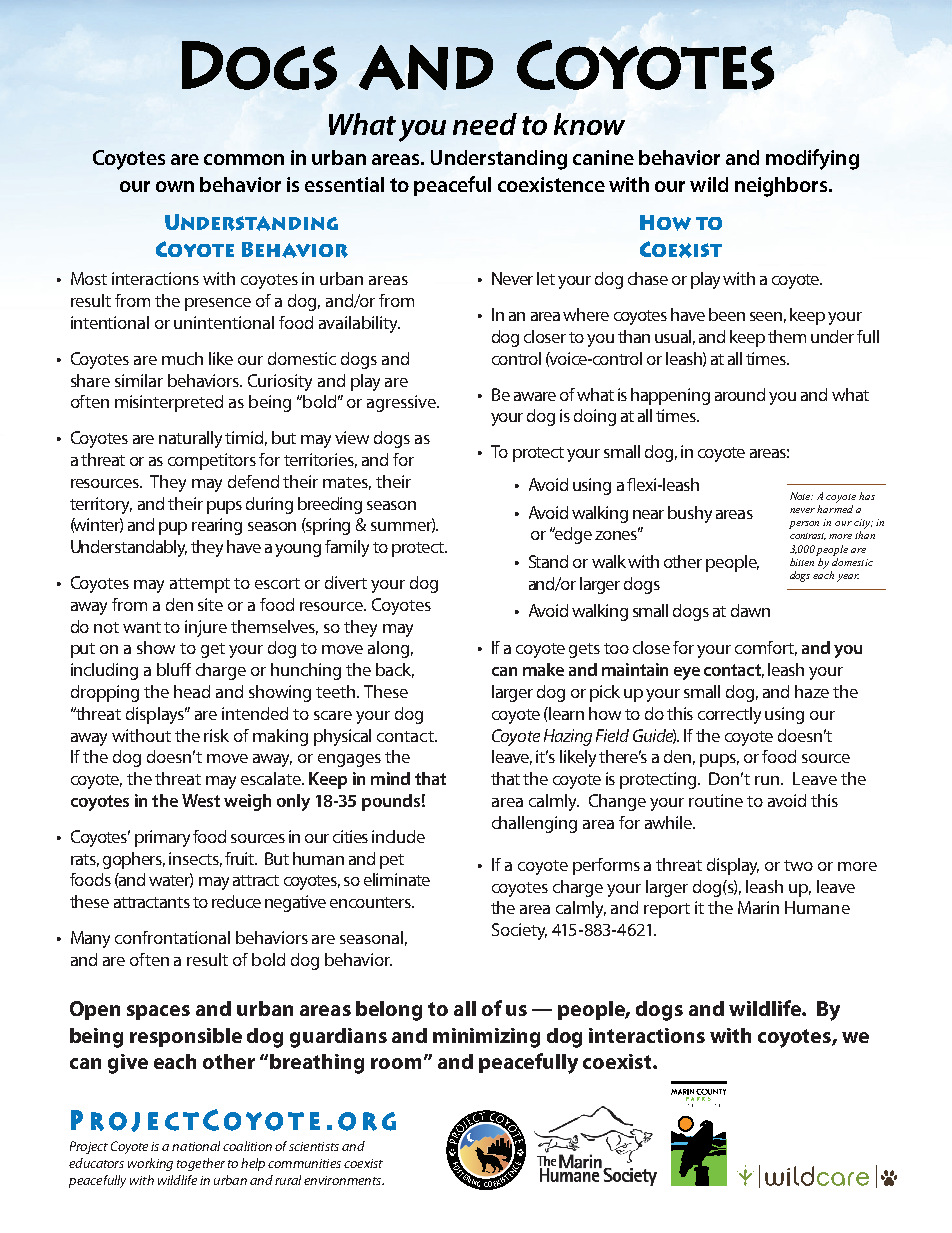  Describe the element at coordinates (534, 824) in the screenshot. I see `challenging` at that location.
